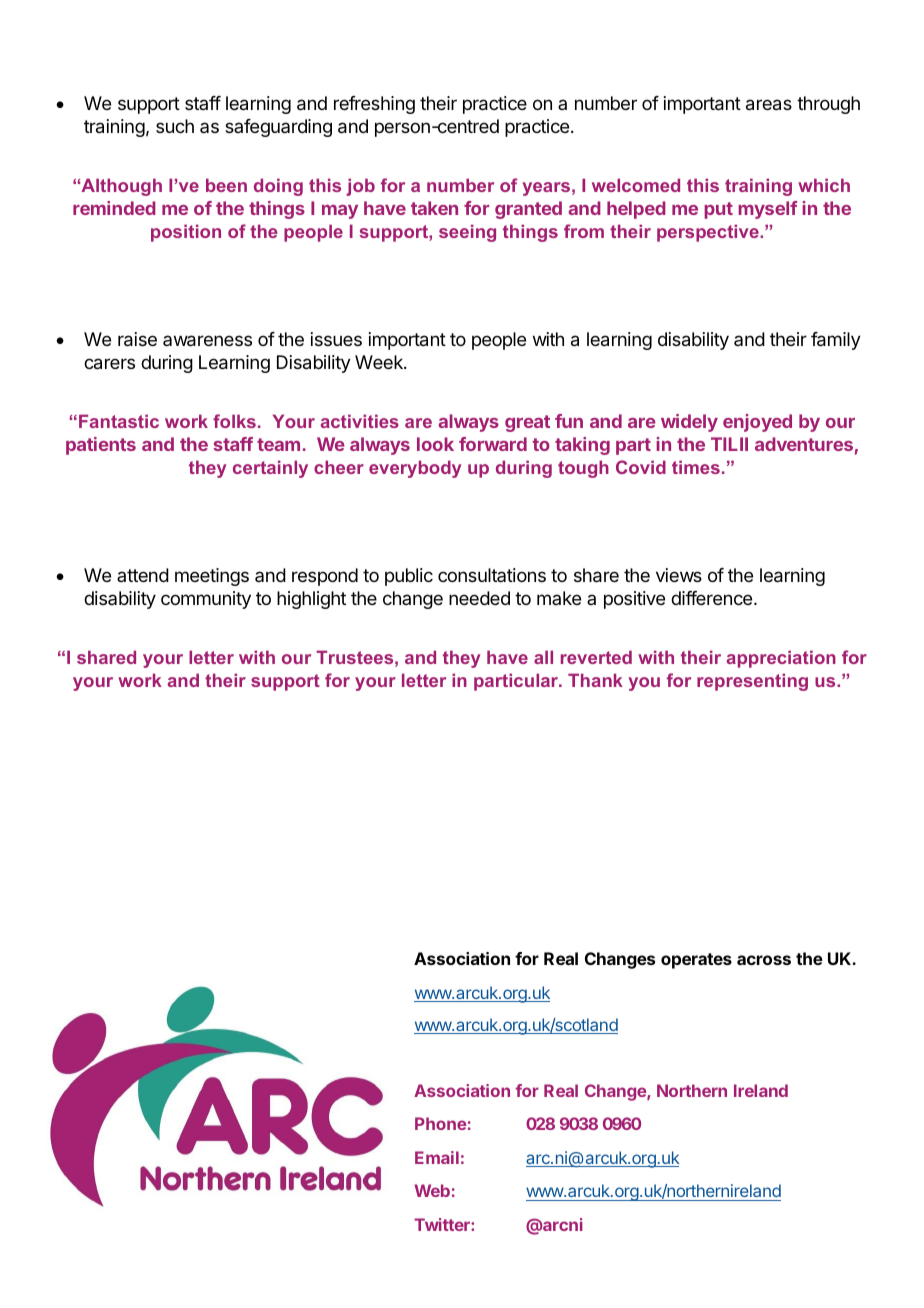  I want to click on across, so click(764, 960).
